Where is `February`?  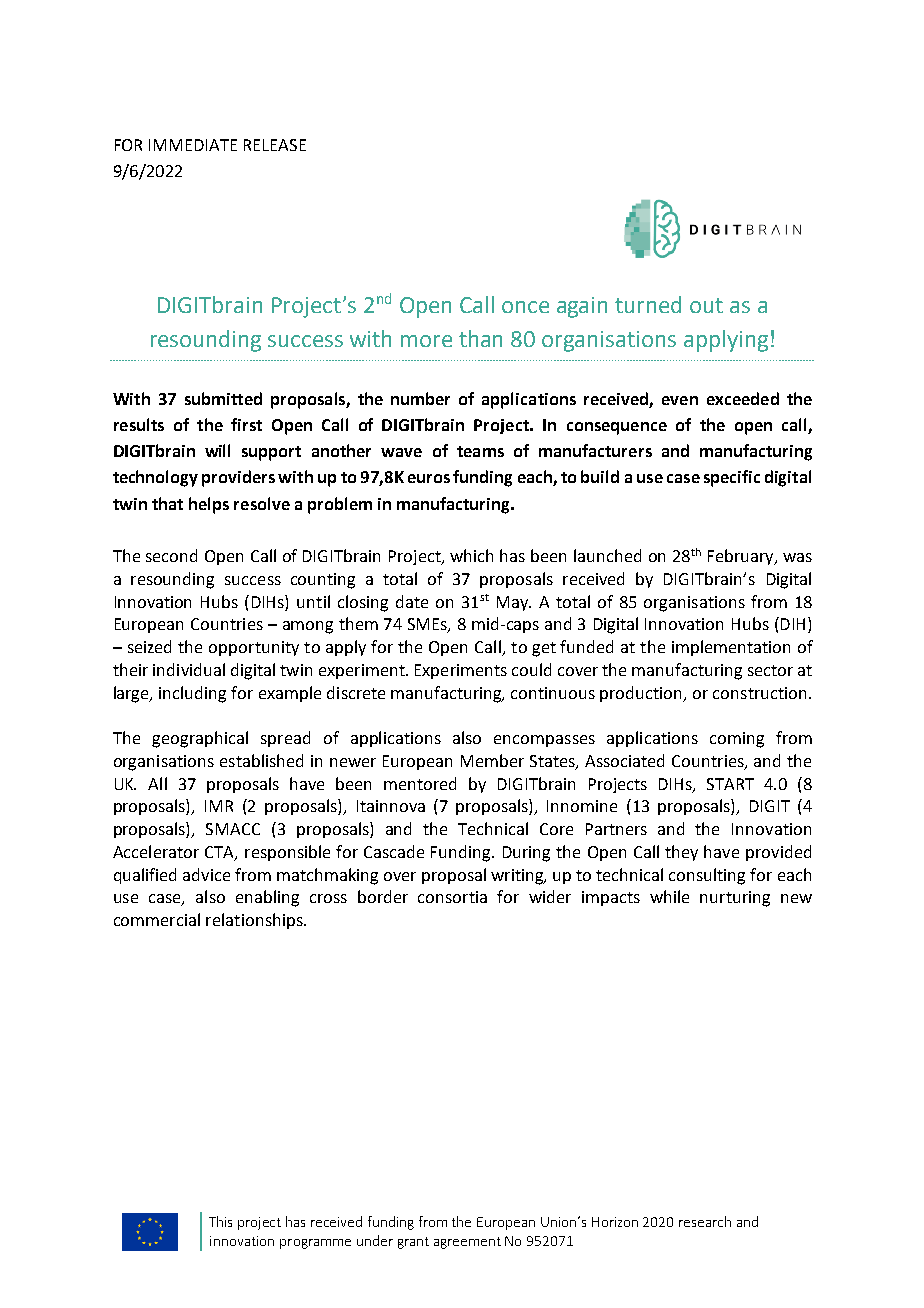 February is located at coordinates (742, 557).
